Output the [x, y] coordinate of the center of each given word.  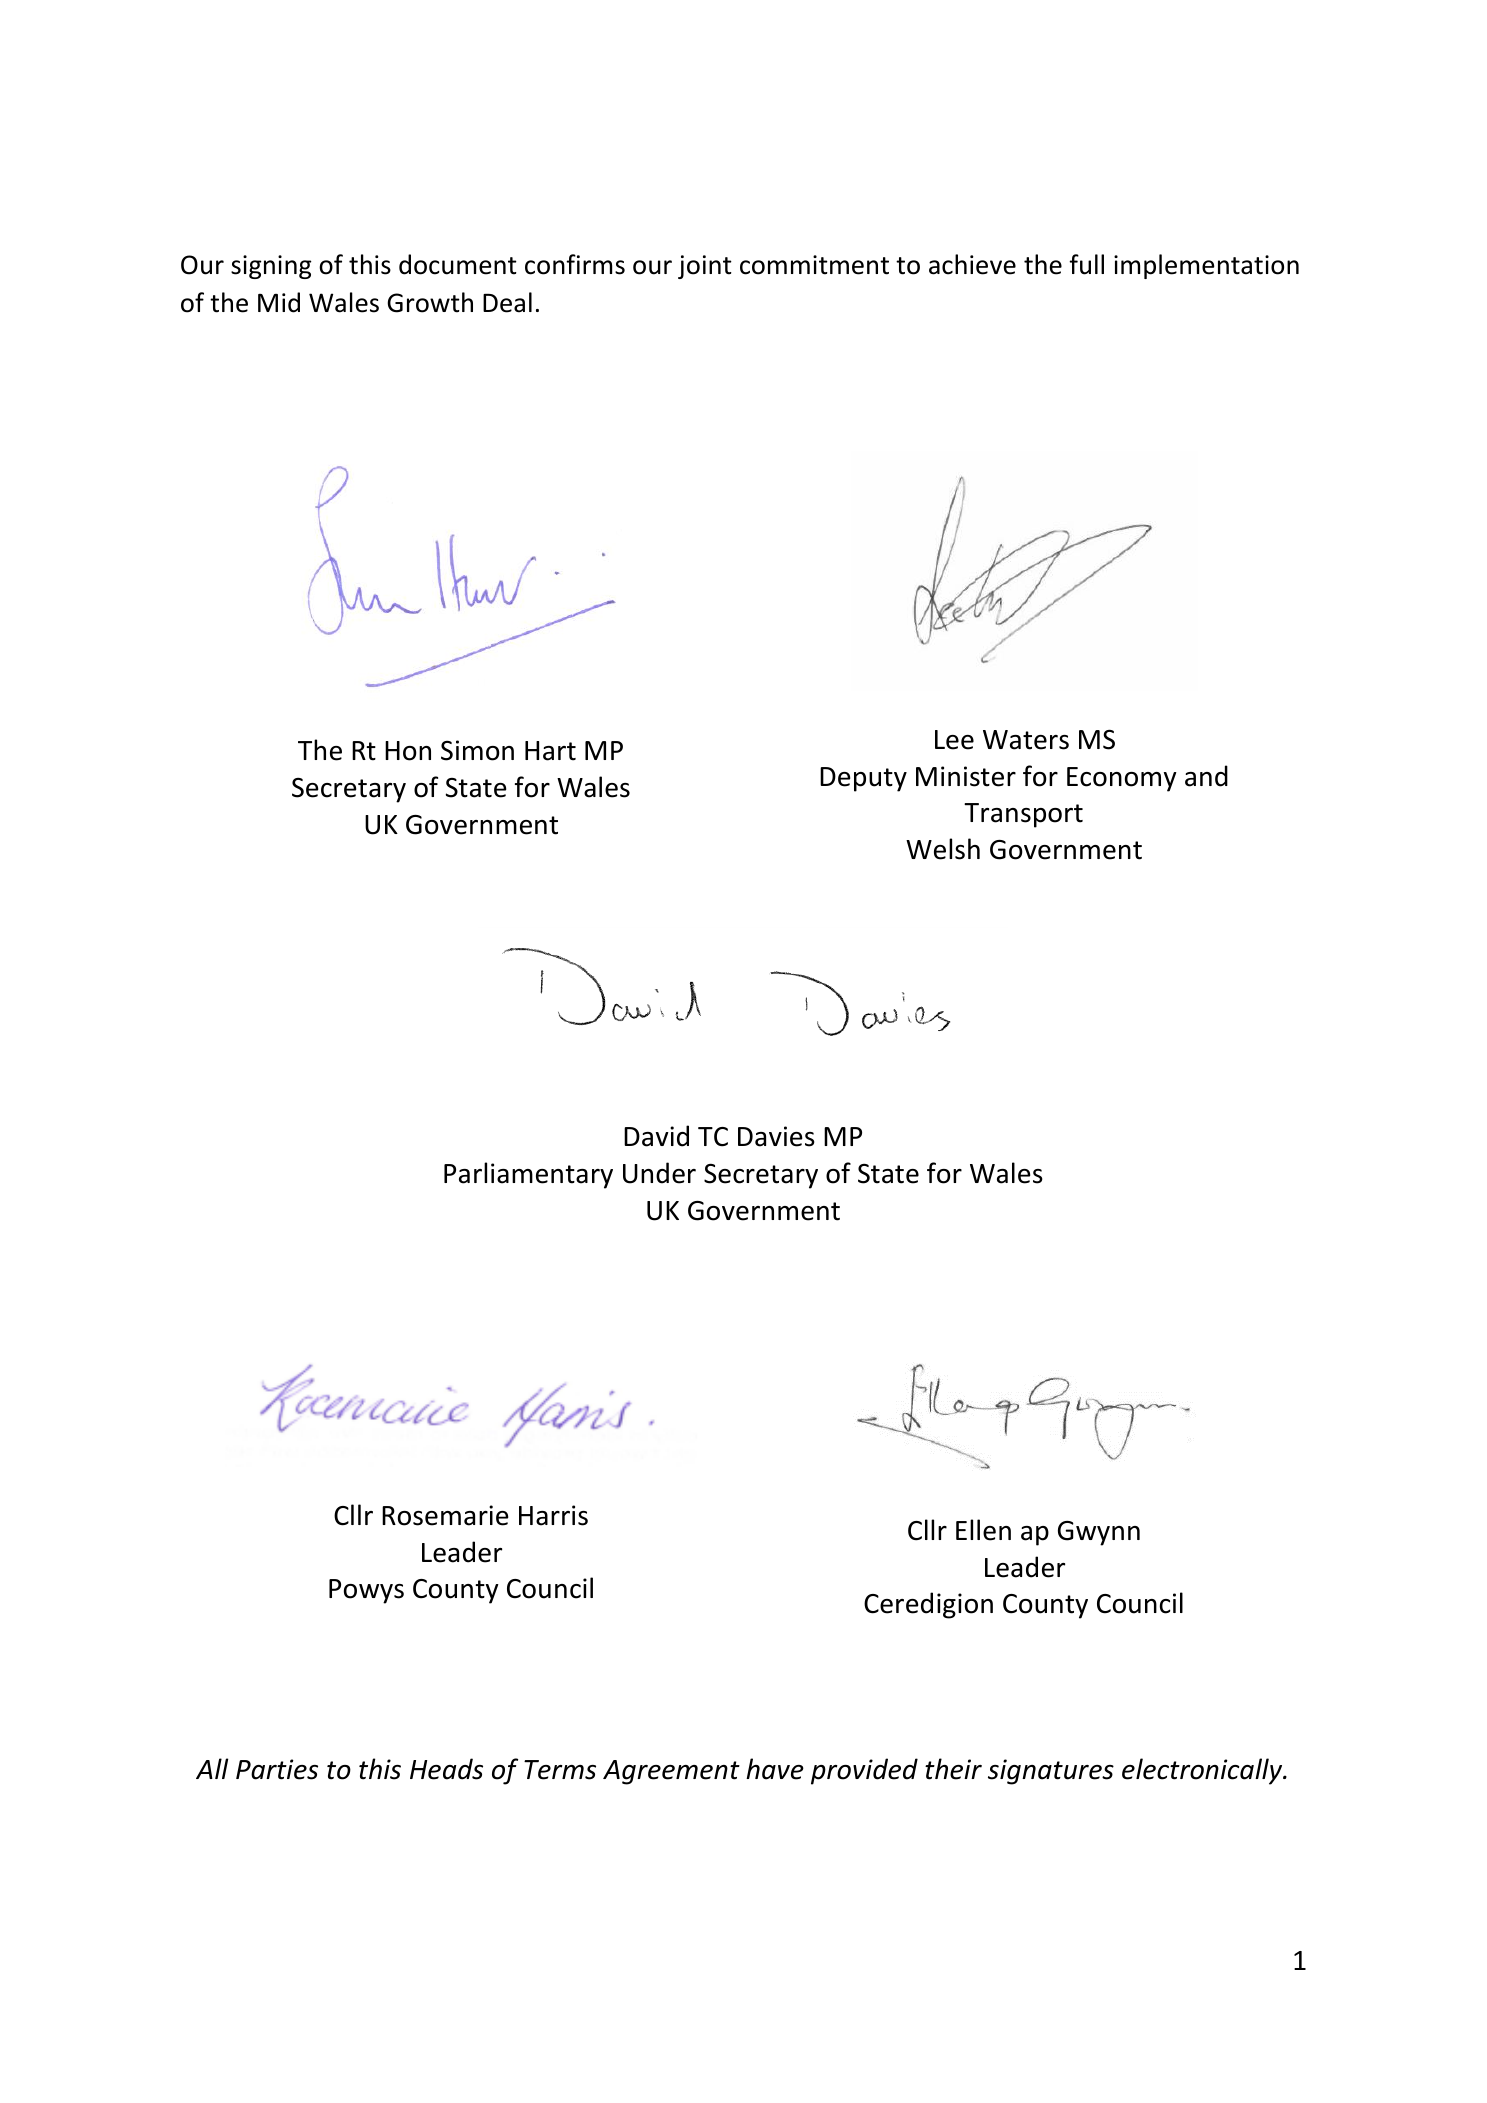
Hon [408, 751]
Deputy [863, 779]
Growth [430, 302]
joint [705, 267]
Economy [1122, 779]
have [775, 1769]
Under [659, 1173]
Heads [446, 1769]
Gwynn [1099, 1533]
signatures [1051, 1772]
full [1086, 264]
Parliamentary [528, 1175]
